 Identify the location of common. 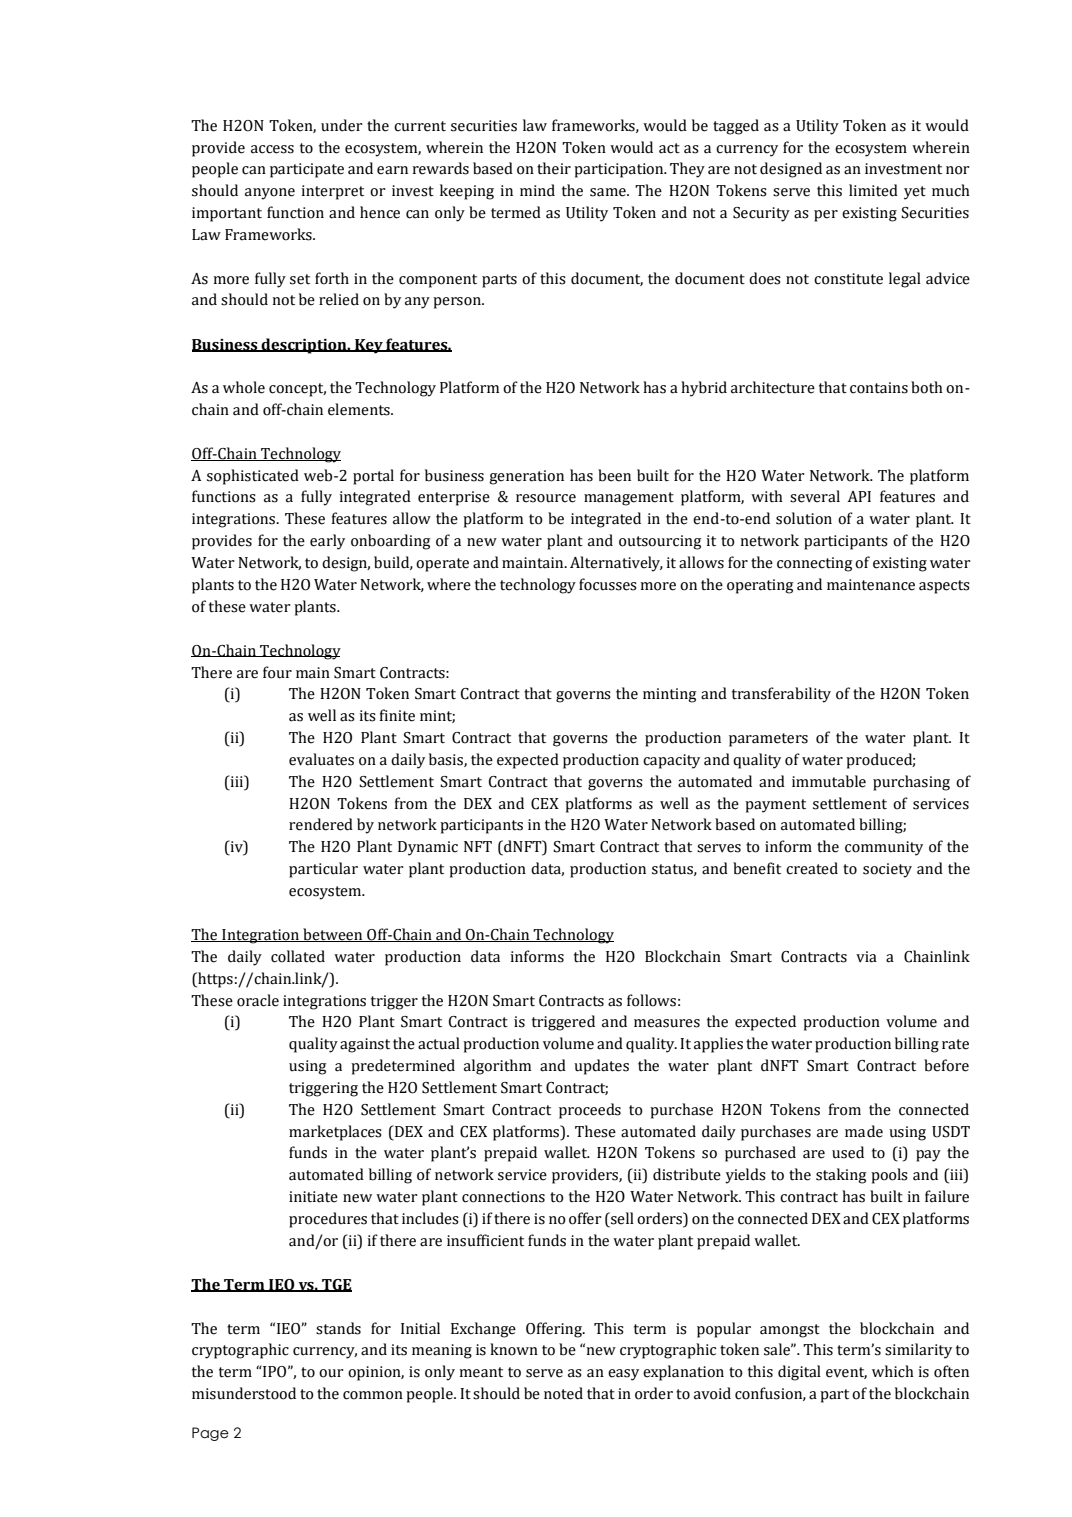
(373, 1395).
